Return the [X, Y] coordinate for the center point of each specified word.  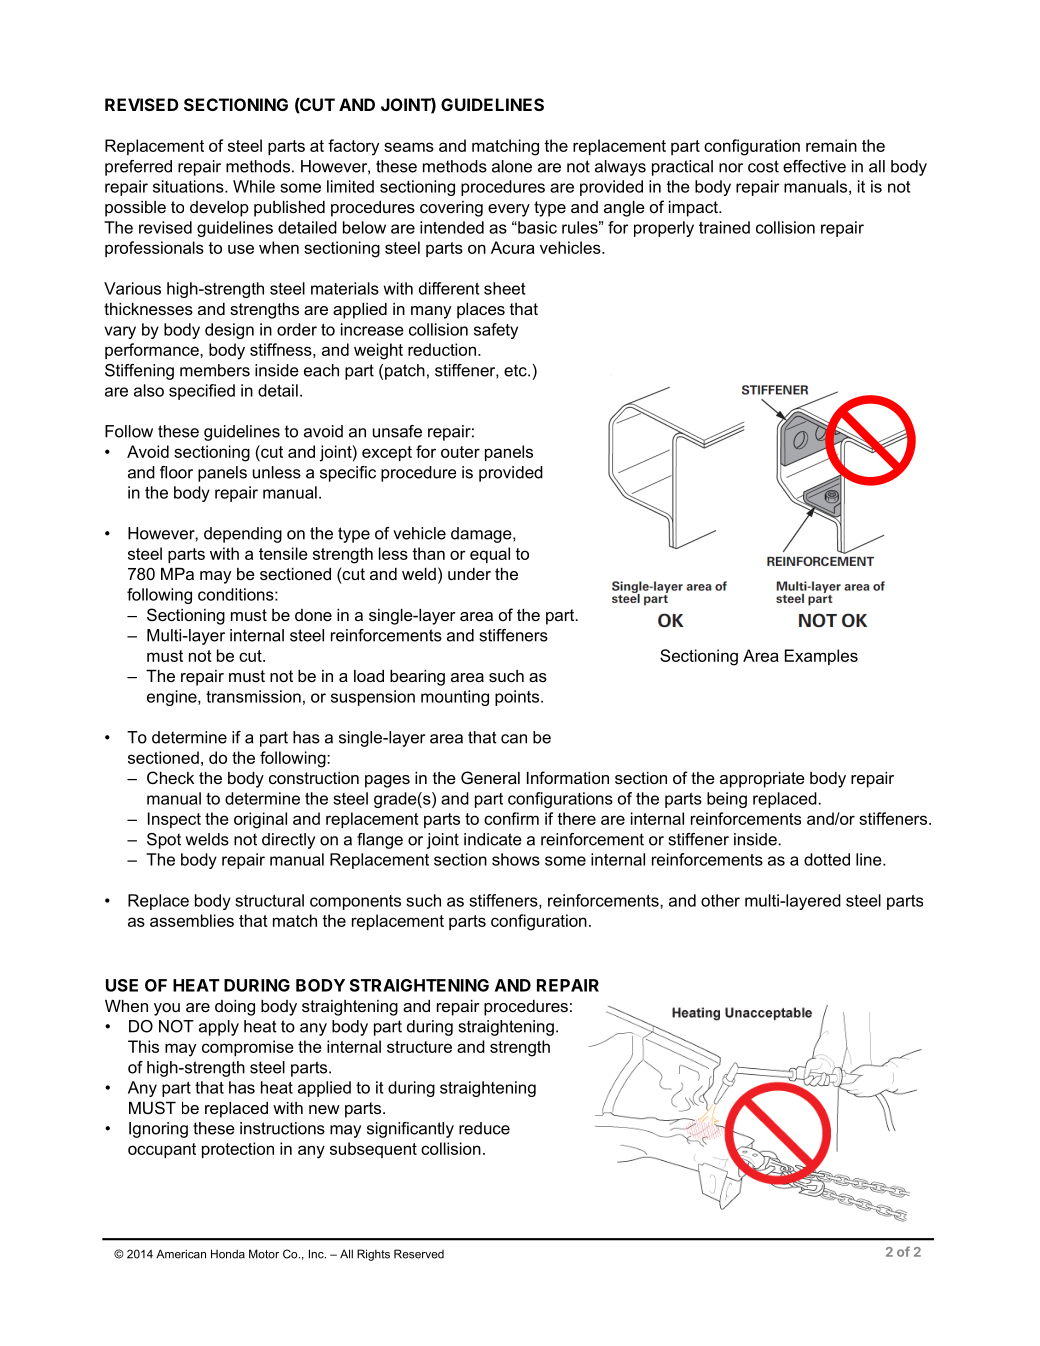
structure [419, 1047]
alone [512, 166]
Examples [821, 657]
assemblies [192, 920]
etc [516, 370]
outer [460, 452]
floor [176, 472]
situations [189, 186]
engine [173, 698]
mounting [455, 698]
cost [763, 166]
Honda [228, 1254]
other [720, 900]
